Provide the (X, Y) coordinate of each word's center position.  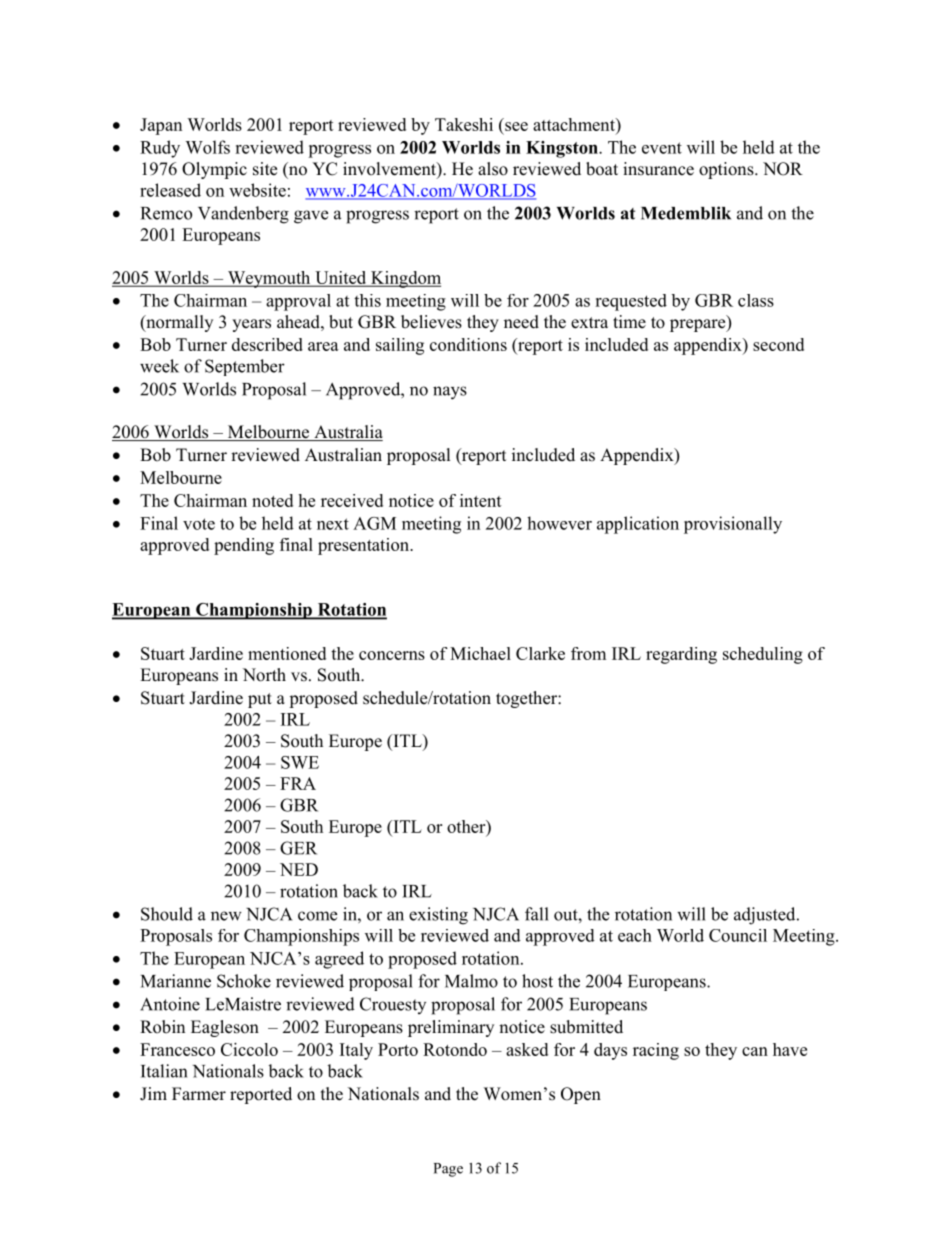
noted (272, 500)
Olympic (214, 170)
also (493, 169)
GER (298, 848)
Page (448, 1170)
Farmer (199, 1094)
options (727, 170)
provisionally (733, 525)
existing (438, 916)
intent (481, 500)
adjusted (766, 916)
